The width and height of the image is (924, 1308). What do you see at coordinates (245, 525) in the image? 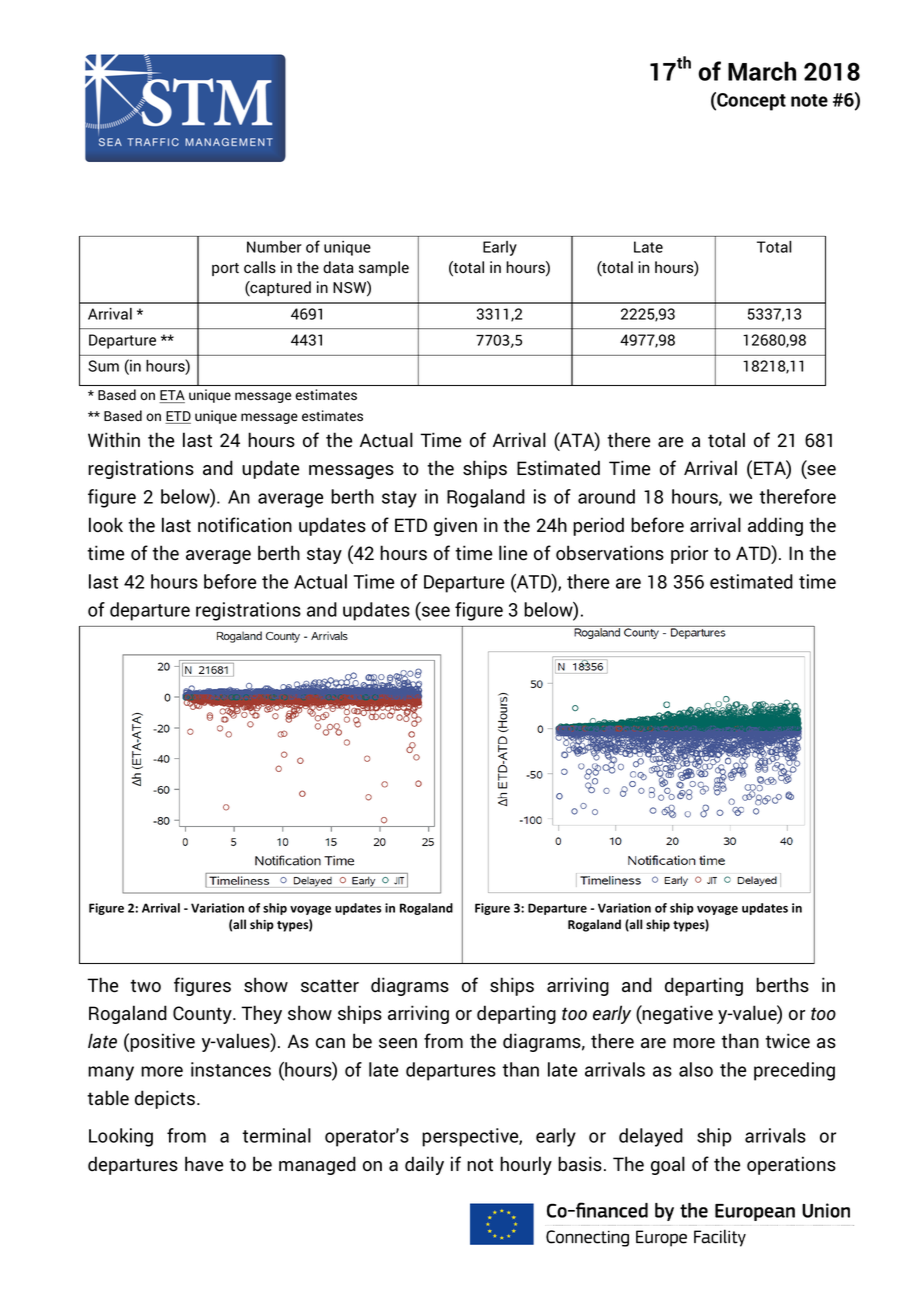
I see `notification` at bounding box center [245, 525].
